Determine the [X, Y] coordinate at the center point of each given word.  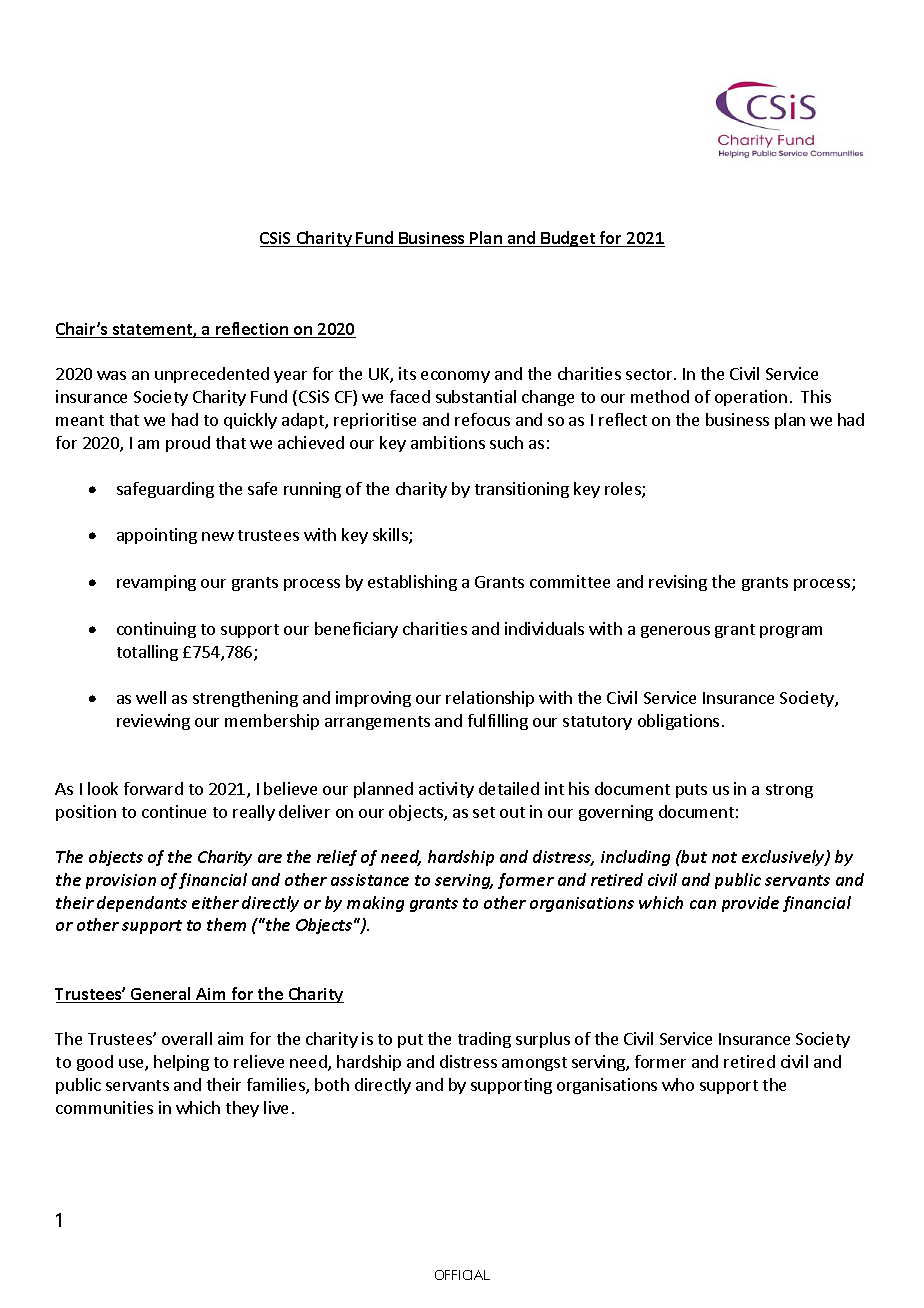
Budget [569, 239]
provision [121, 881]
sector [650, 374]
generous [675, 632]
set [484, 812]
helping [181, 1063]
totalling [147, 653]
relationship [490, 699]
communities [104, 1107]
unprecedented [212, 375]
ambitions [448, 442]
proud [188, 444]
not [724, 857]
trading [484, 1040]
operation [751, 398]
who [678, 1084]
